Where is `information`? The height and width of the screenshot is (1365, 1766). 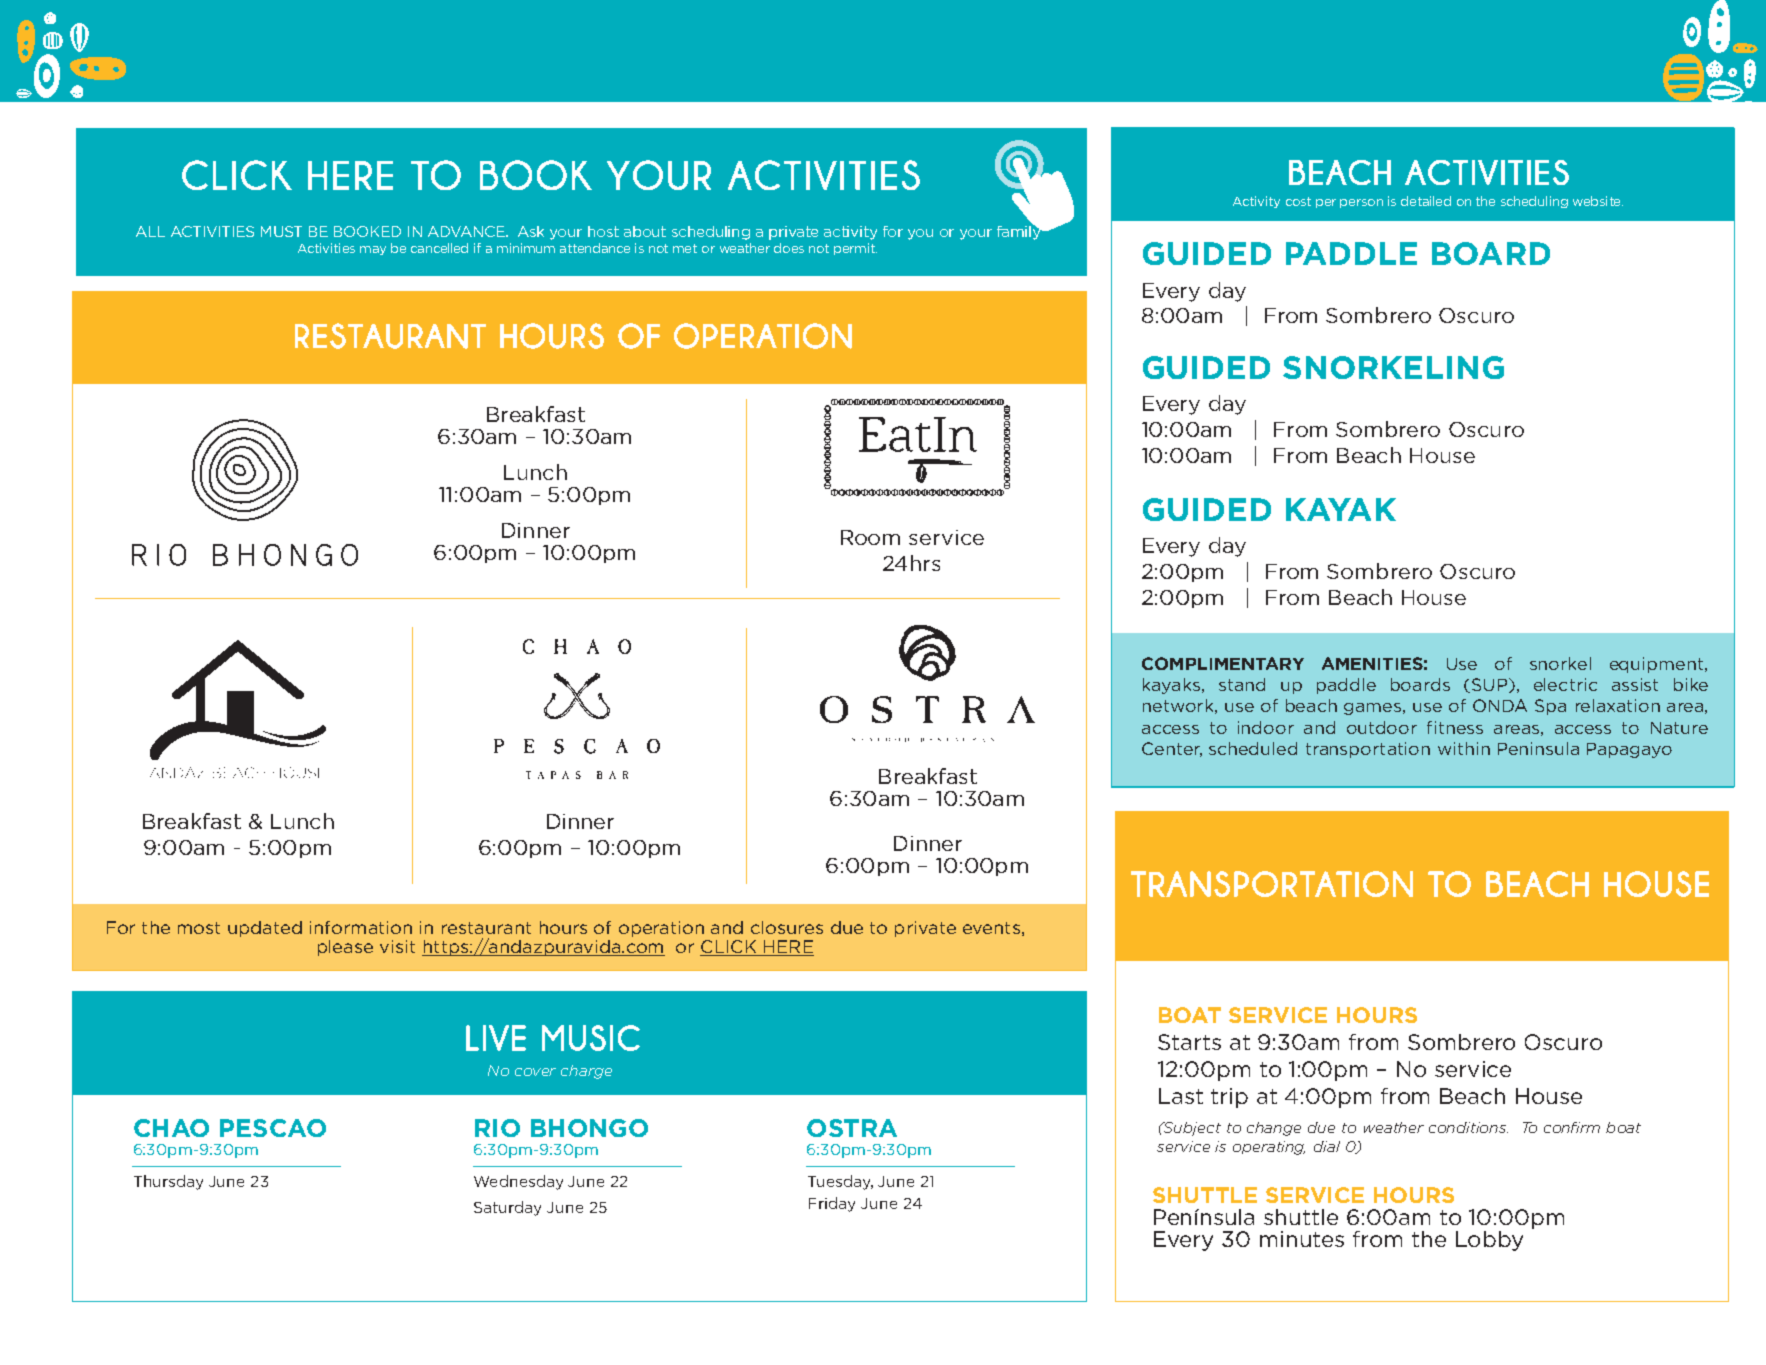 information is located at coordinates (361, 927).
